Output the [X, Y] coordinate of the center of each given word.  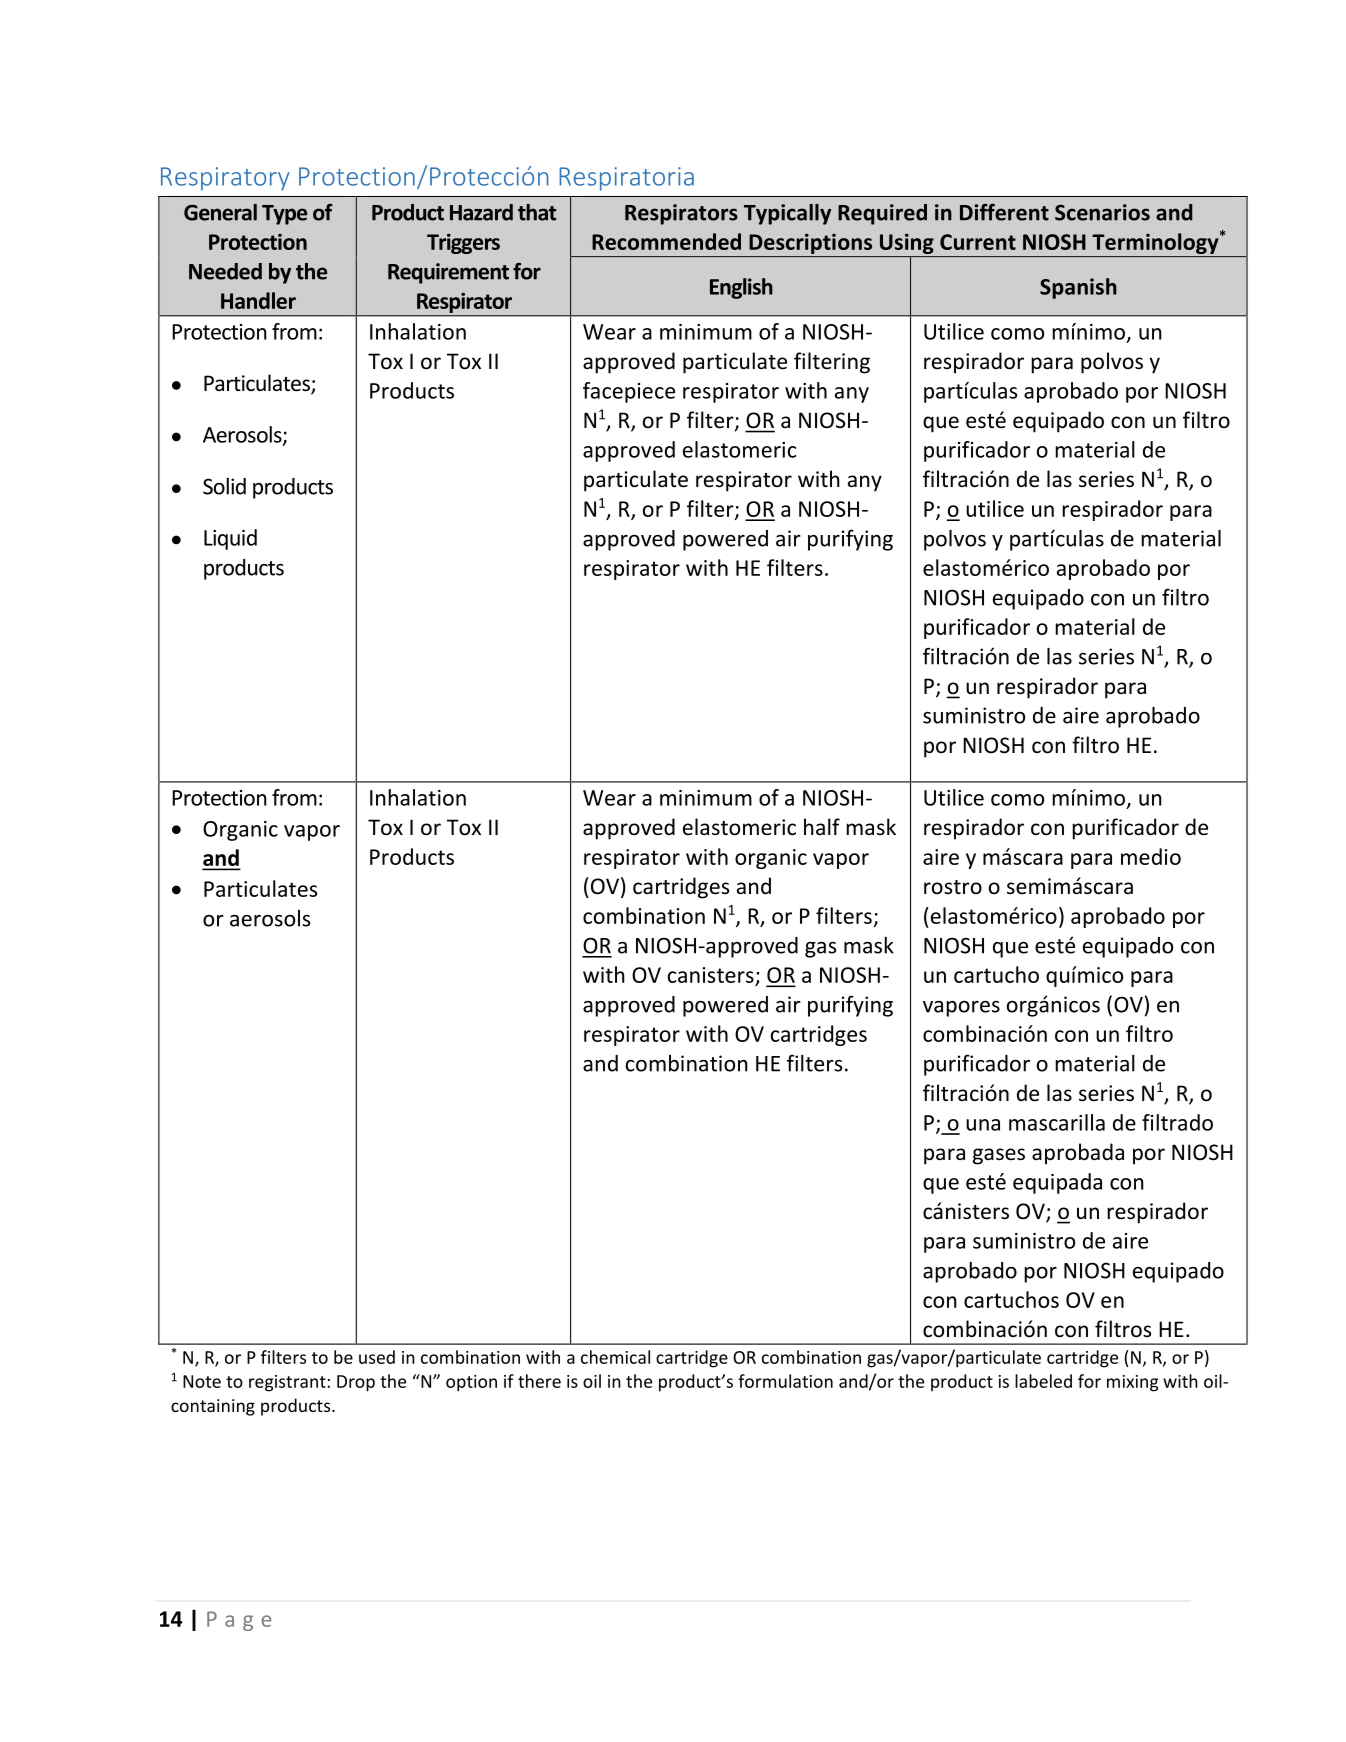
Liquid [230, 539]
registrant [287, 1383]
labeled [1043, 1381]
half [822, 826]
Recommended [666, 241]
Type [284, 215]
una [983, 1125]
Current [978, 242]
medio [1151, 856]
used [377, 1357]
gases [999, 1156]
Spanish [1078, 288]
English [741, 288]
